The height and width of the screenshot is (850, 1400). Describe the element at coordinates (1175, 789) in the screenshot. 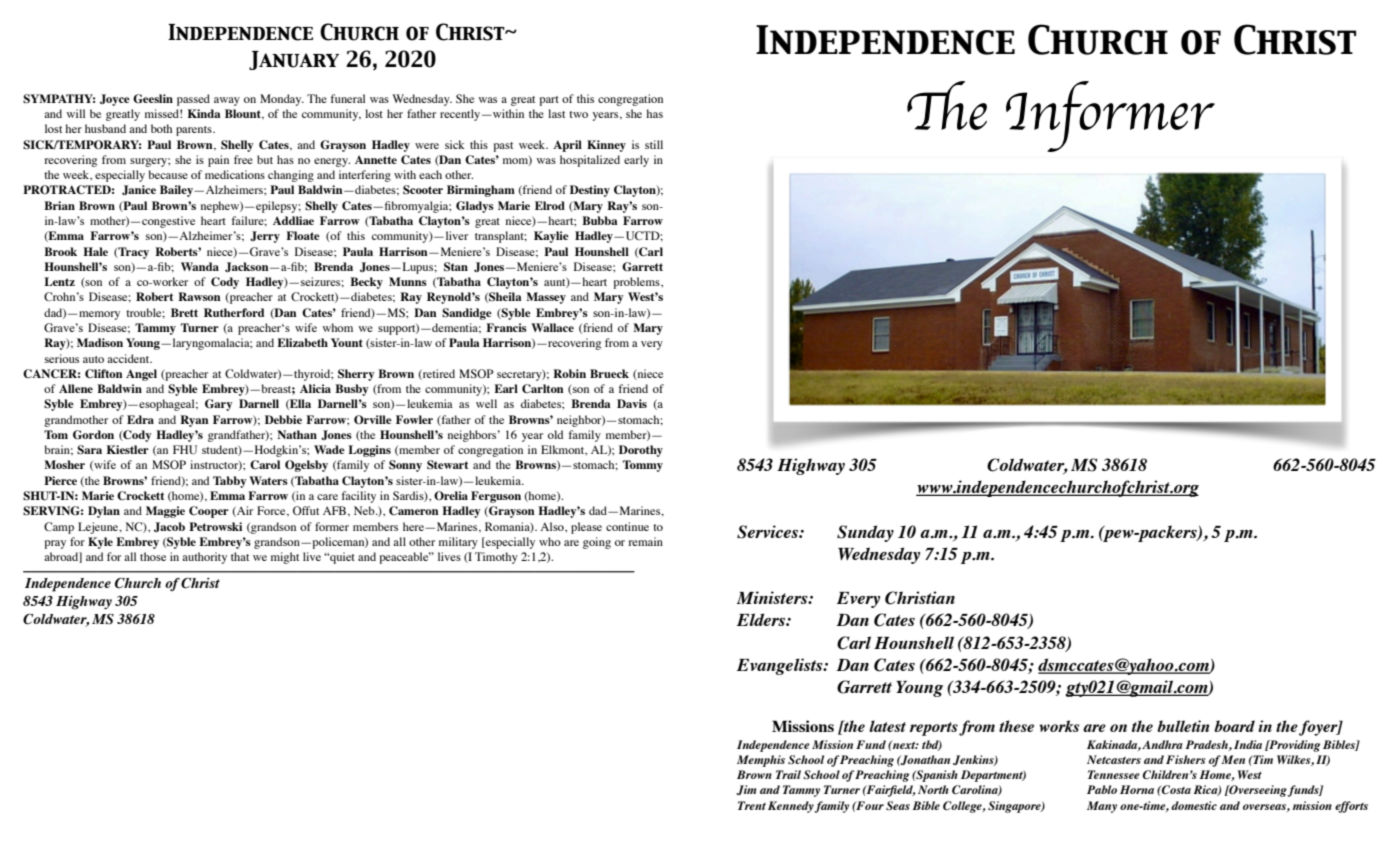

I see `Costa` at that location.
